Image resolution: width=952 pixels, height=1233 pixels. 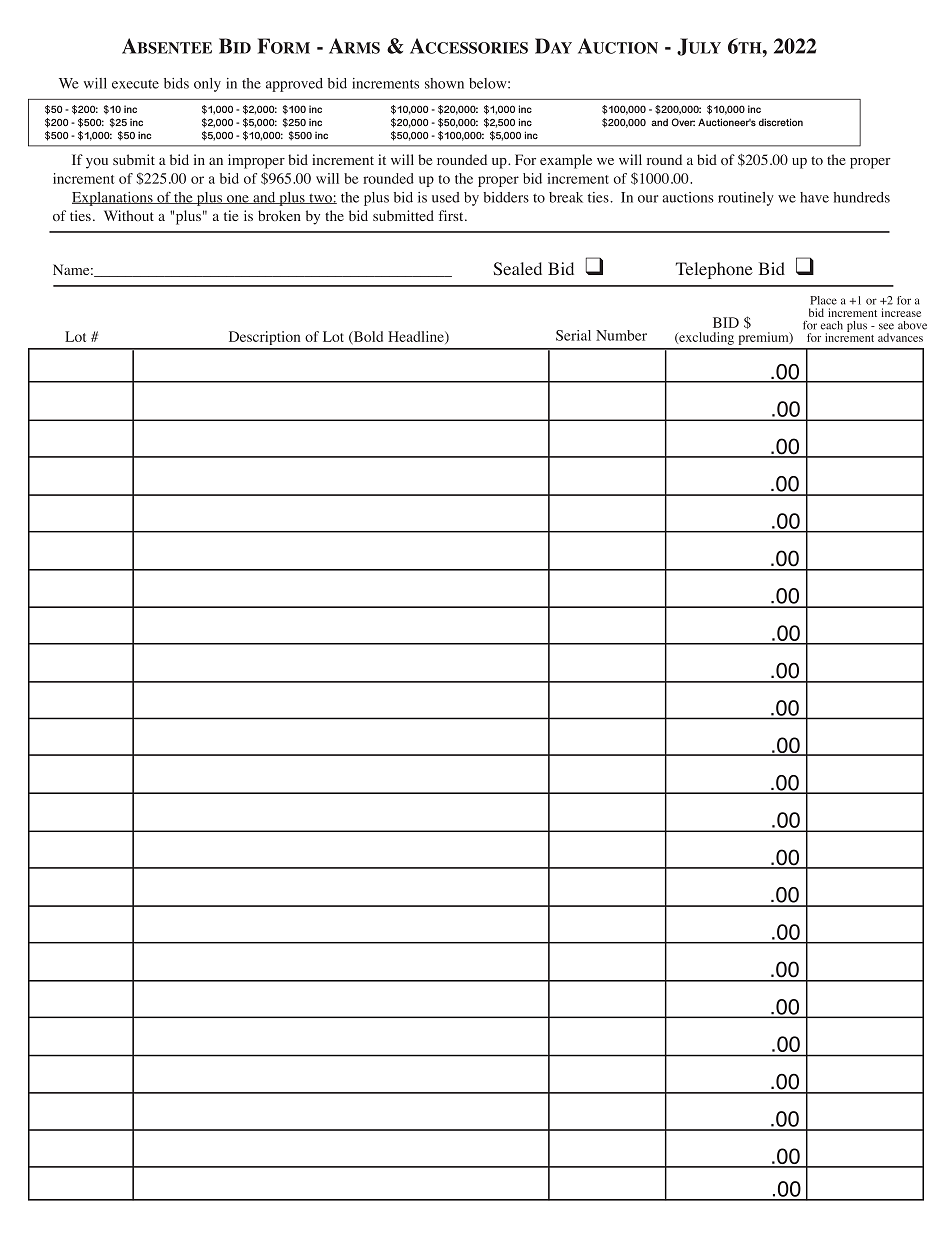 I want to click on first, so click(x=452, y=215).
